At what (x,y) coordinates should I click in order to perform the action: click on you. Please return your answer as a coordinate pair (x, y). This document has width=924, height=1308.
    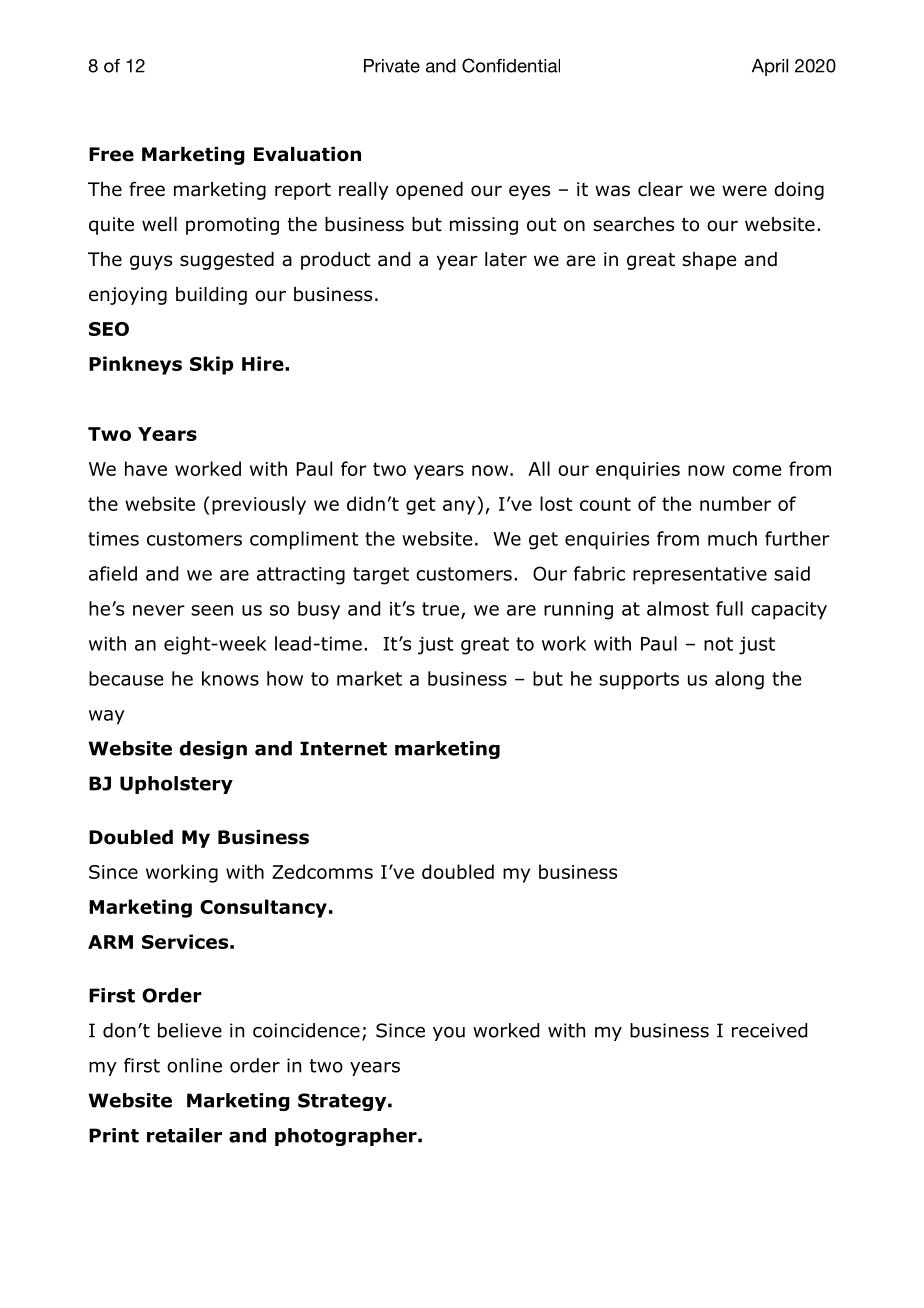
    Looking at the image, I should click on (449, 1034).
